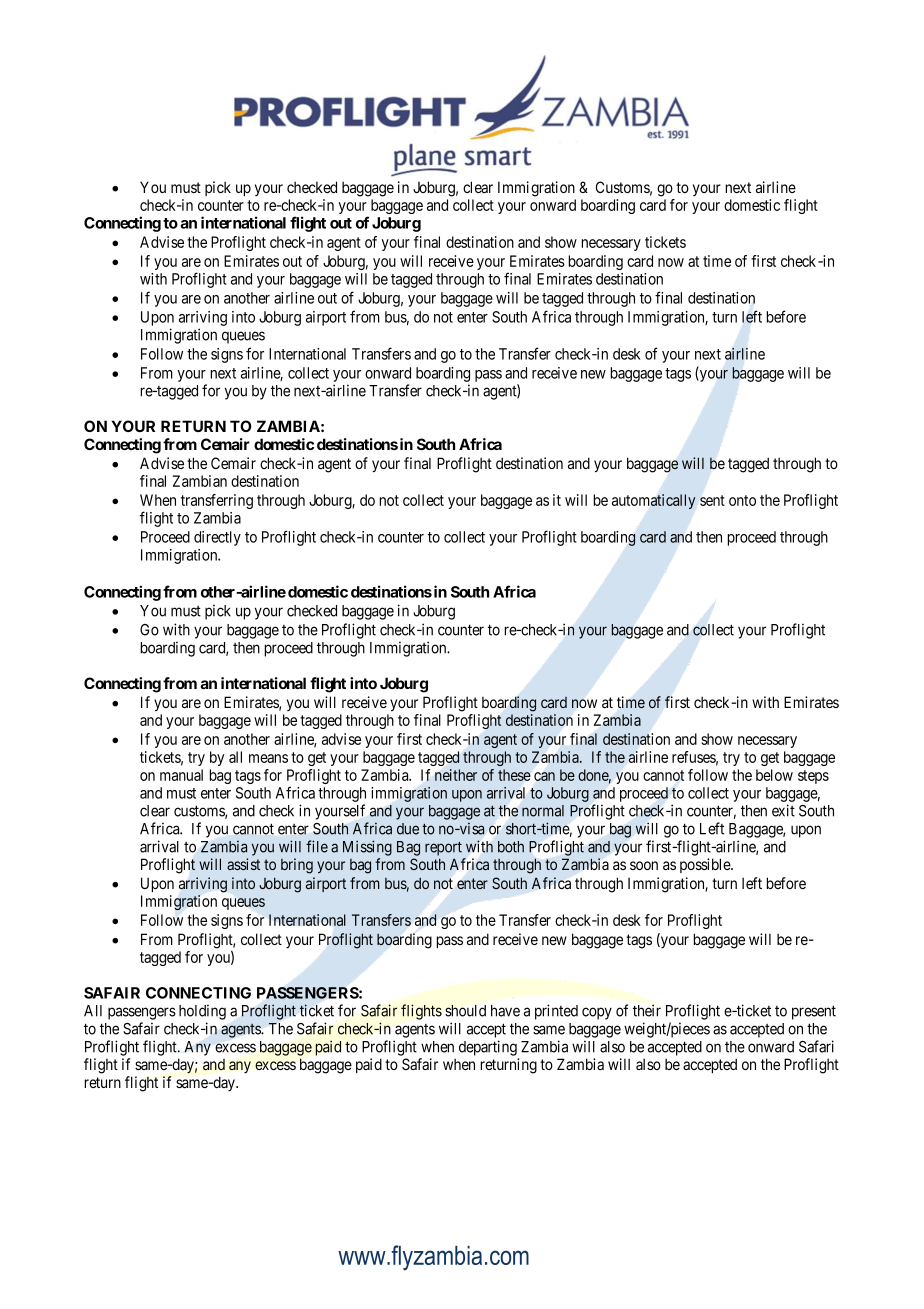 The height and width of the screenshot is (1309, 924). Describe the element at coordinates (181, 775) in the screenshot. I see `manual` at that location.
